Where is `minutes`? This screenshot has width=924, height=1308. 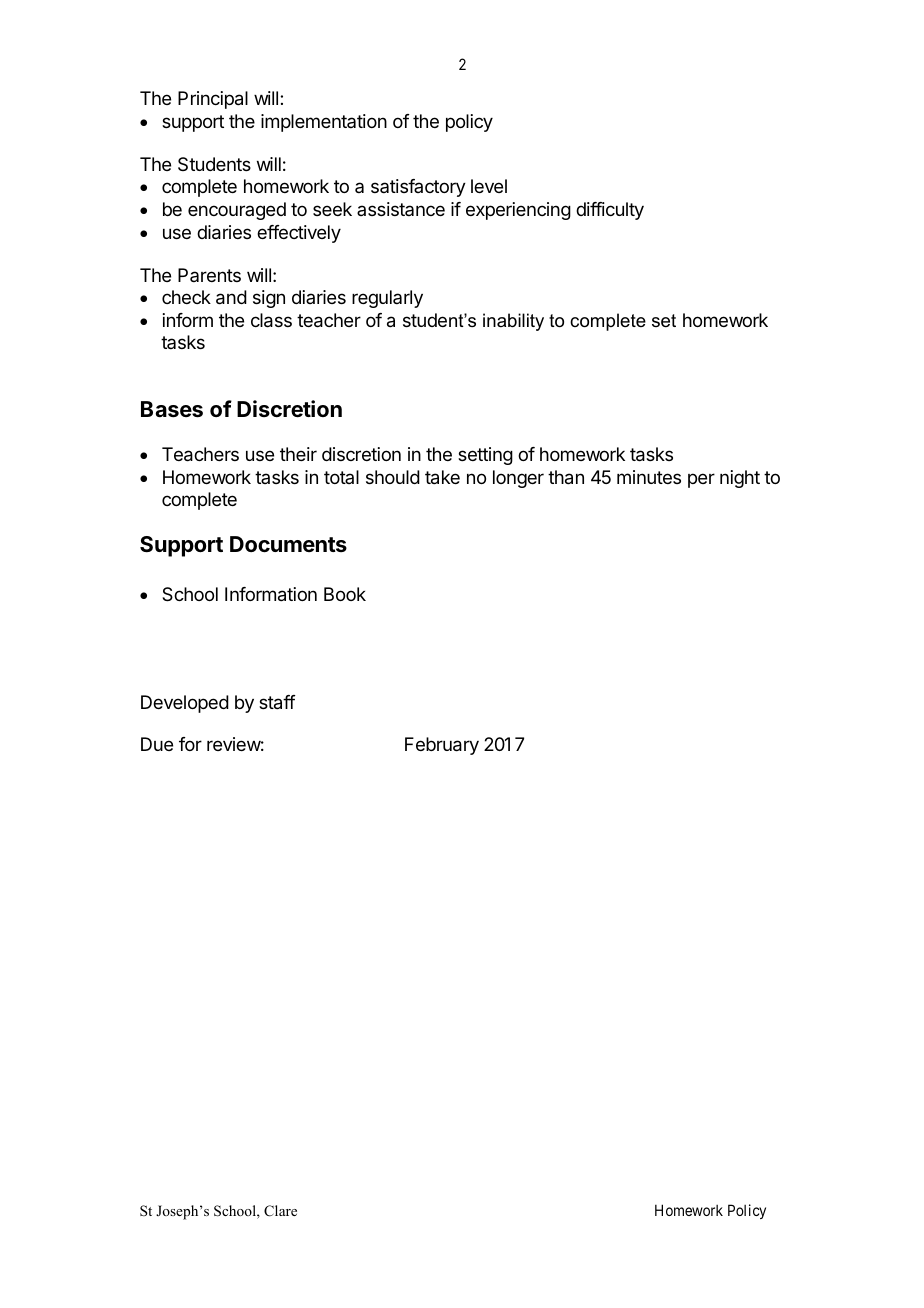 minutes is located at coordinates (649, 477).
